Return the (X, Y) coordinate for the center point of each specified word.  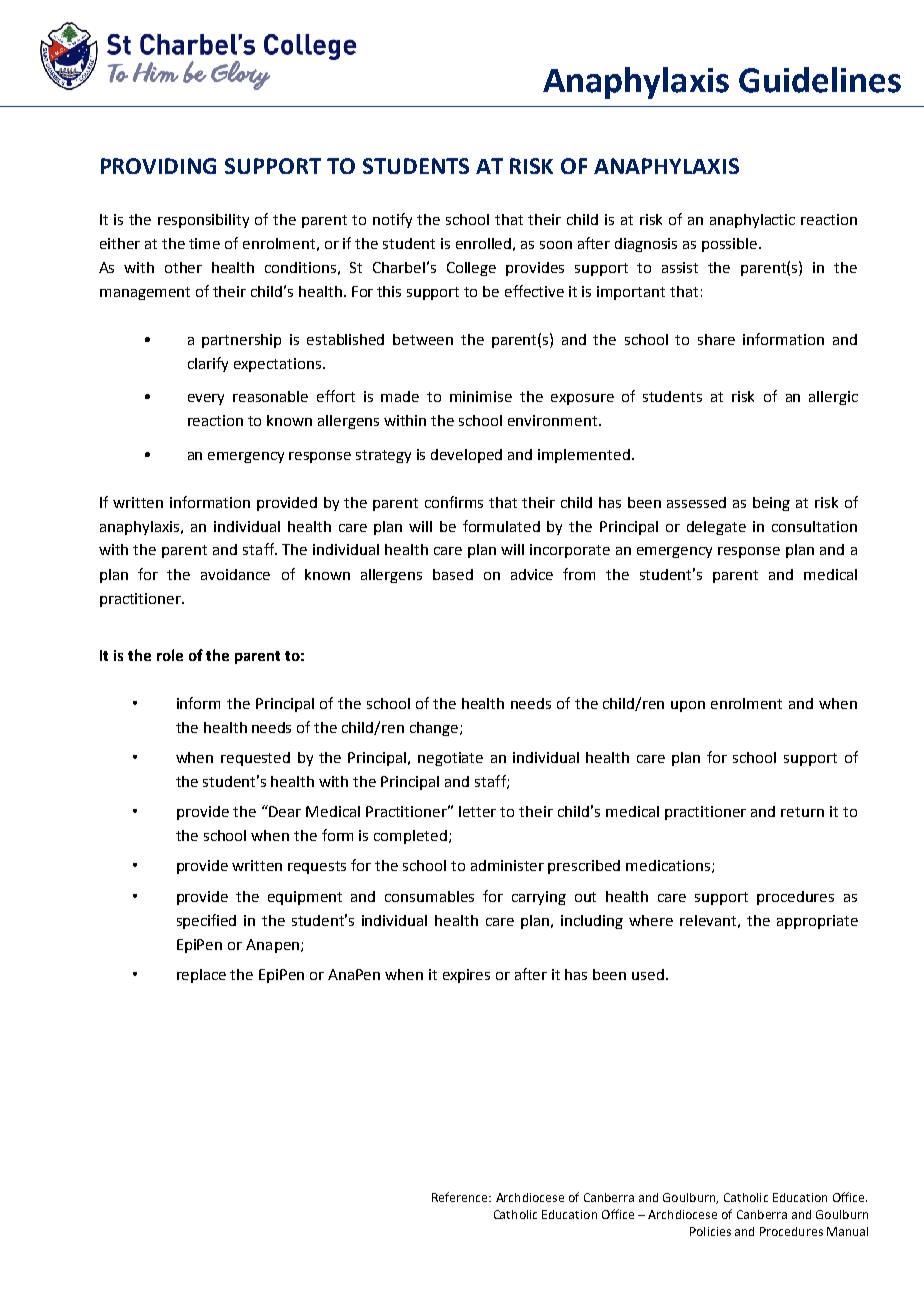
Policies (710, 1231)
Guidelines (820, 80)
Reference (461, 1197)
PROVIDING (158, 166)
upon (688, 706)
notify (392, 220)
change (435, 729)
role (170, 655)
